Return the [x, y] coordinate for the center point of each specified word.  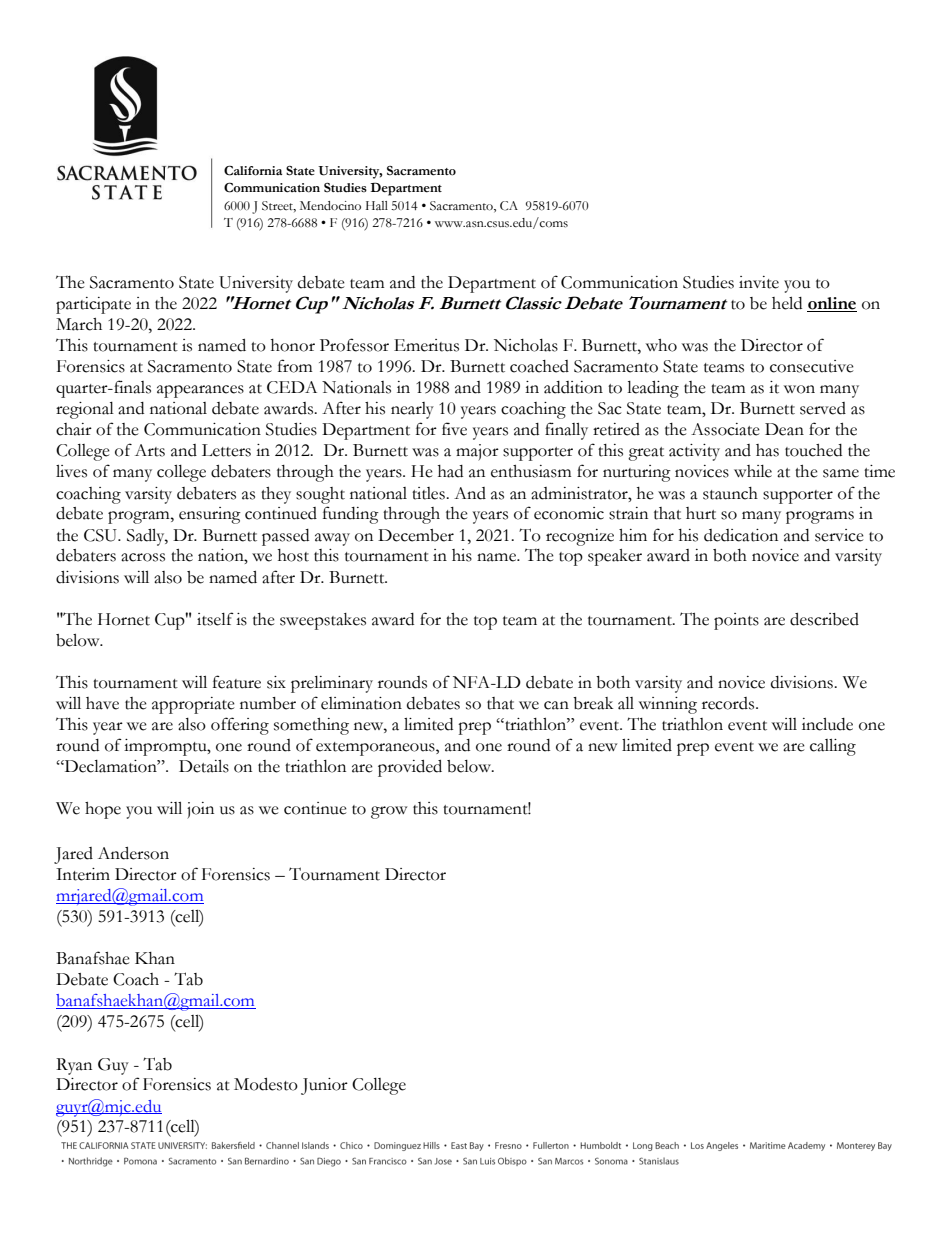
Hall [377, 205]
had [450, 471]
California [253, 170]
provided [410, 768]
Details [204, 766]
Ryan [74, 1066]
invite [759, 282]
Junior [324, 1086]
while [753, 471]
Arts [150, 450]
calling [833, 747]
